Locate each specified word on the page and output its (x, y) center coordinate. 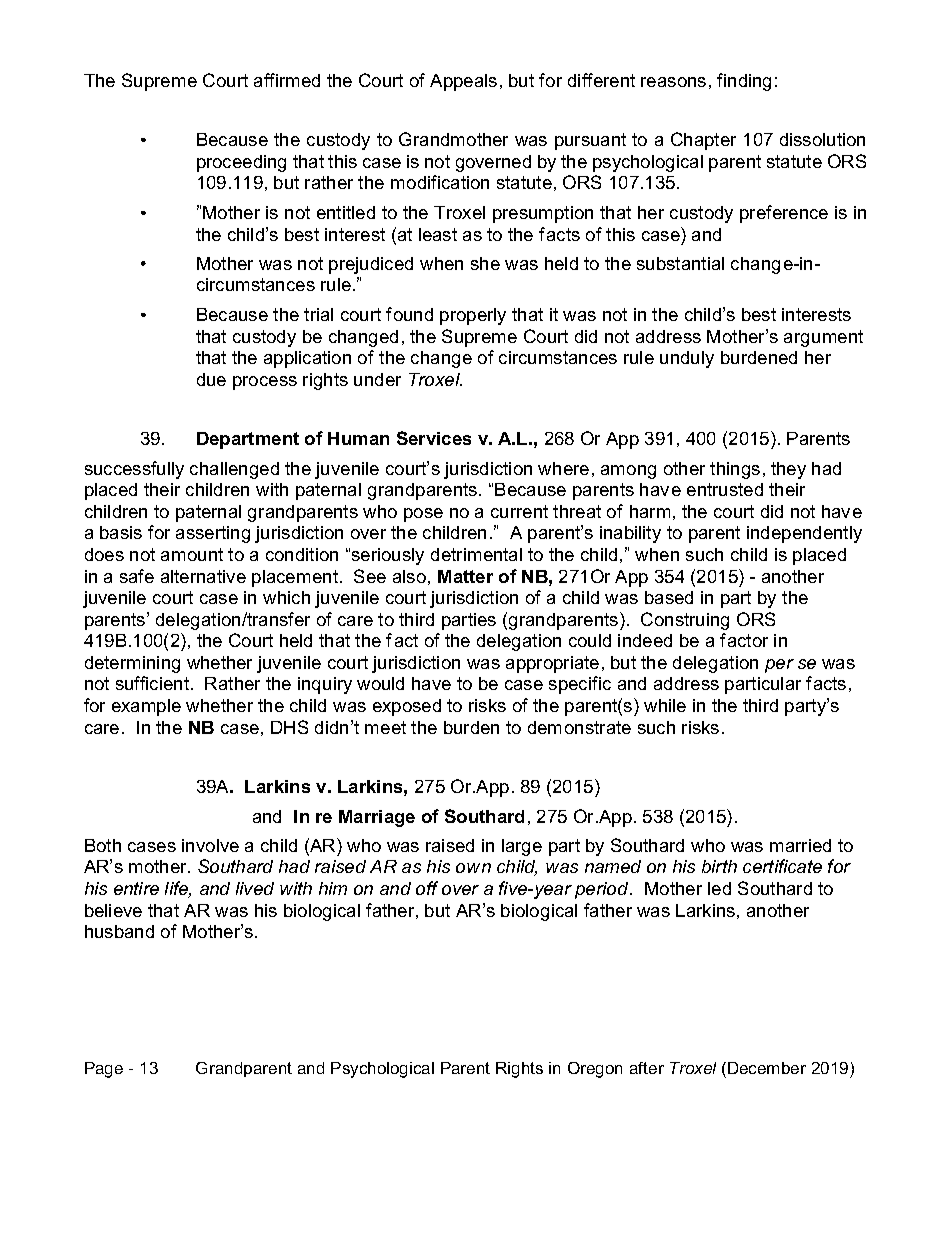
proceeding (241, 163)
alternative (203, 576)
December (767, 1068)
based (669, 597)
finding (744, 82)
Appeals (463, 82)
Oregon (595, 1070)
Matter (465, 576)
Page (104, 1070)
